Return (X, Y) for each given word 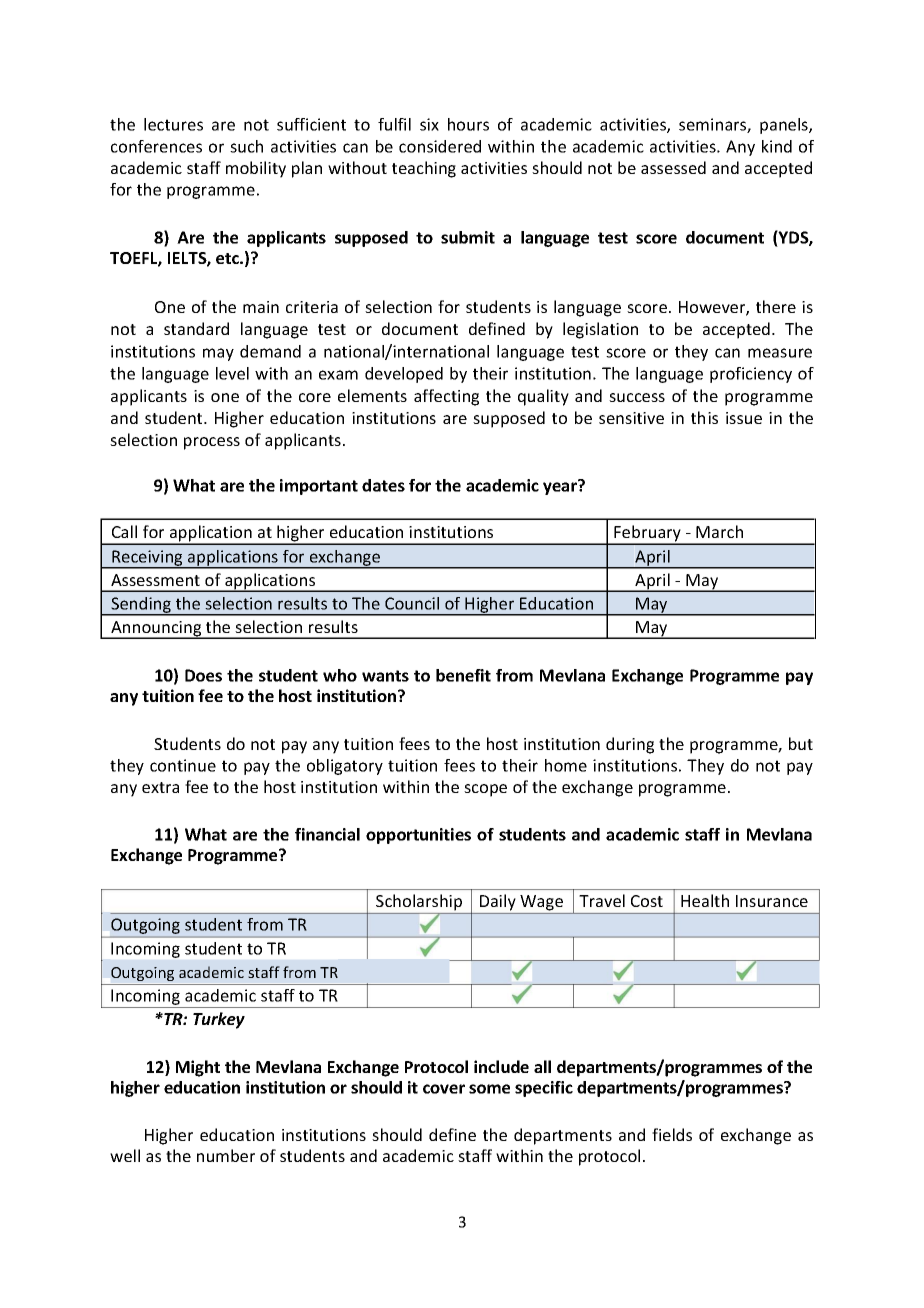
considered (440, 146)
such (246, 146)
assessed (673, 167)
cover (444, 1089)
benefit (463, 675)
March (719, 531)
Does (203, 675)
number (226, 1155)
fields (672, 1134)
